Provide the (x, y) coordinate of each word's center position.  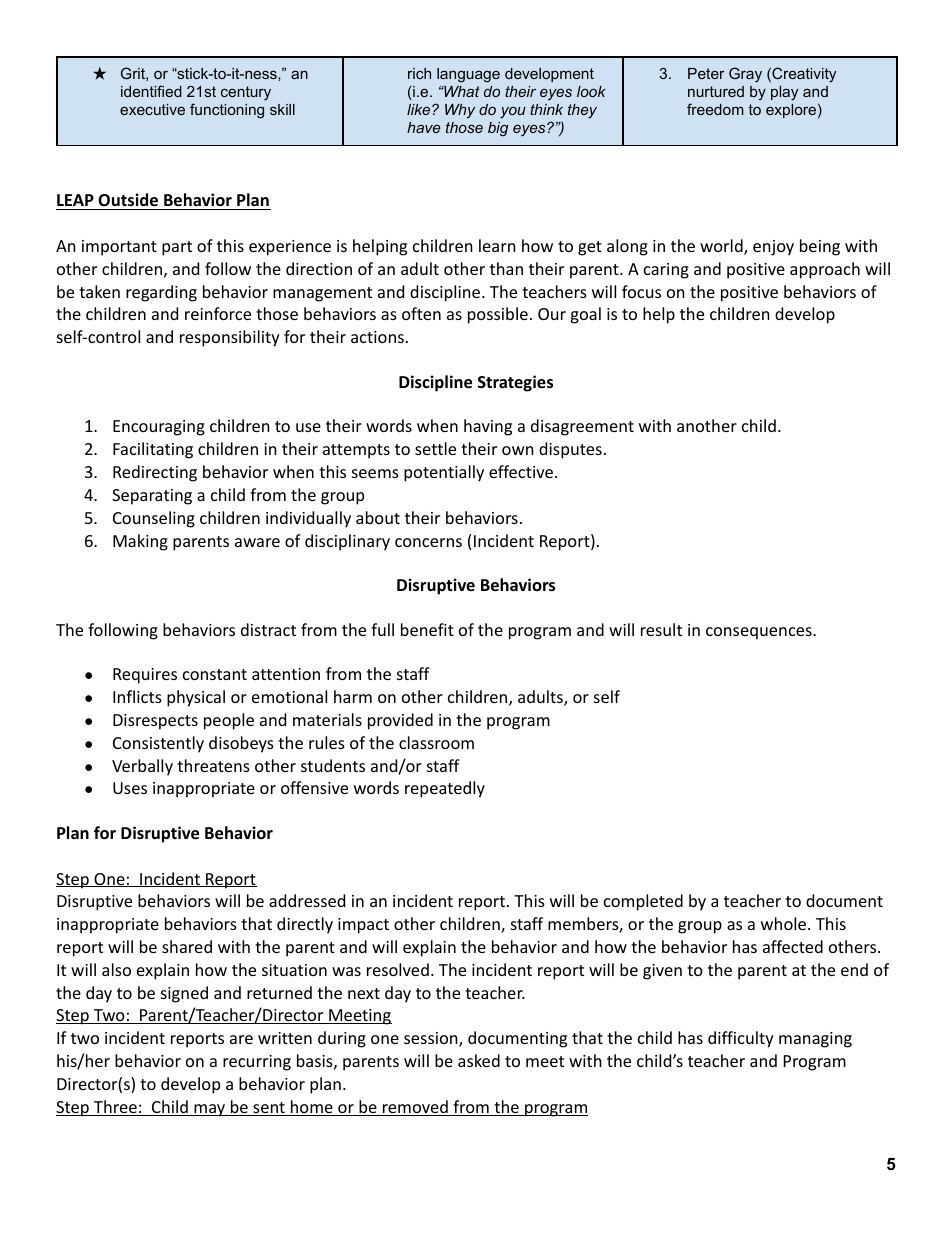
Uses (130, 788)
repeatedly (445, 789)
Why (460, 111)
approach (825, 270)
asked (479, 1060)
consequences (760, 633)
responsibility (230, 338)
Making (140, 542)
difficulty (741, 1039)
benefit (427, 629)
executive (152, 109)
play (784, 93)
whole (783, 923)
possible (498, 315)
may (210, 1110)
